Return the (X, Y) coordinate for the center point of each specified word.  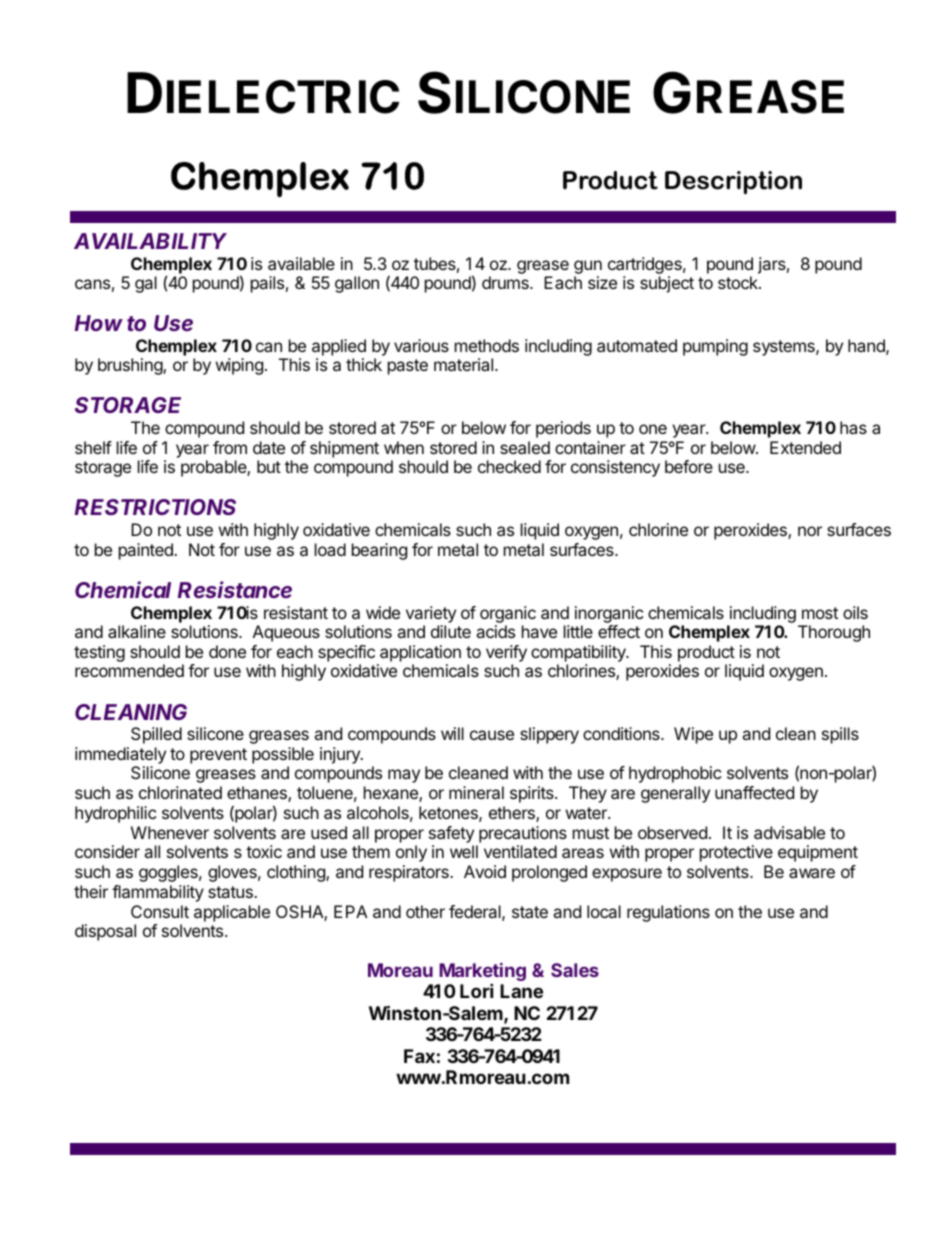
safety (451, 834)
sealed (525, 447)
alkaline (137, 631)
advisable (789, 832)
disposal (105, 932)
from (230, 447)
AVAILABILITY (150, 241)
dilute (451, 631)
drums (506, 282)
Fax (419, 1056)
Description (733, 182)
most (820, 613)
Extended (805, 447)
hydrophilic (115, 814)
